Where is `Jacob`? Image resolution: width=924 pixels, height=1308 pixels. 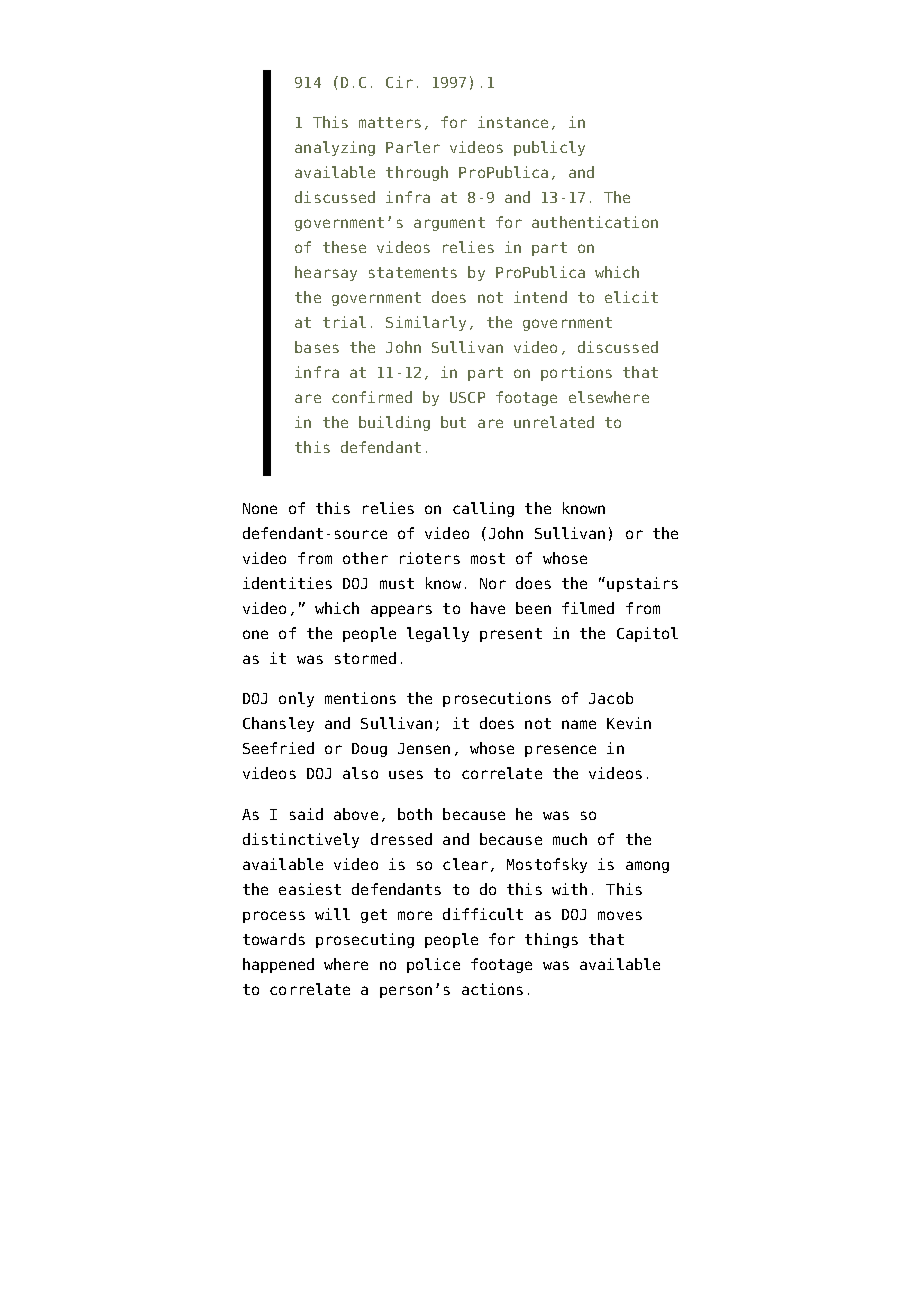 Jacob is located at coordinates (611, 698).
